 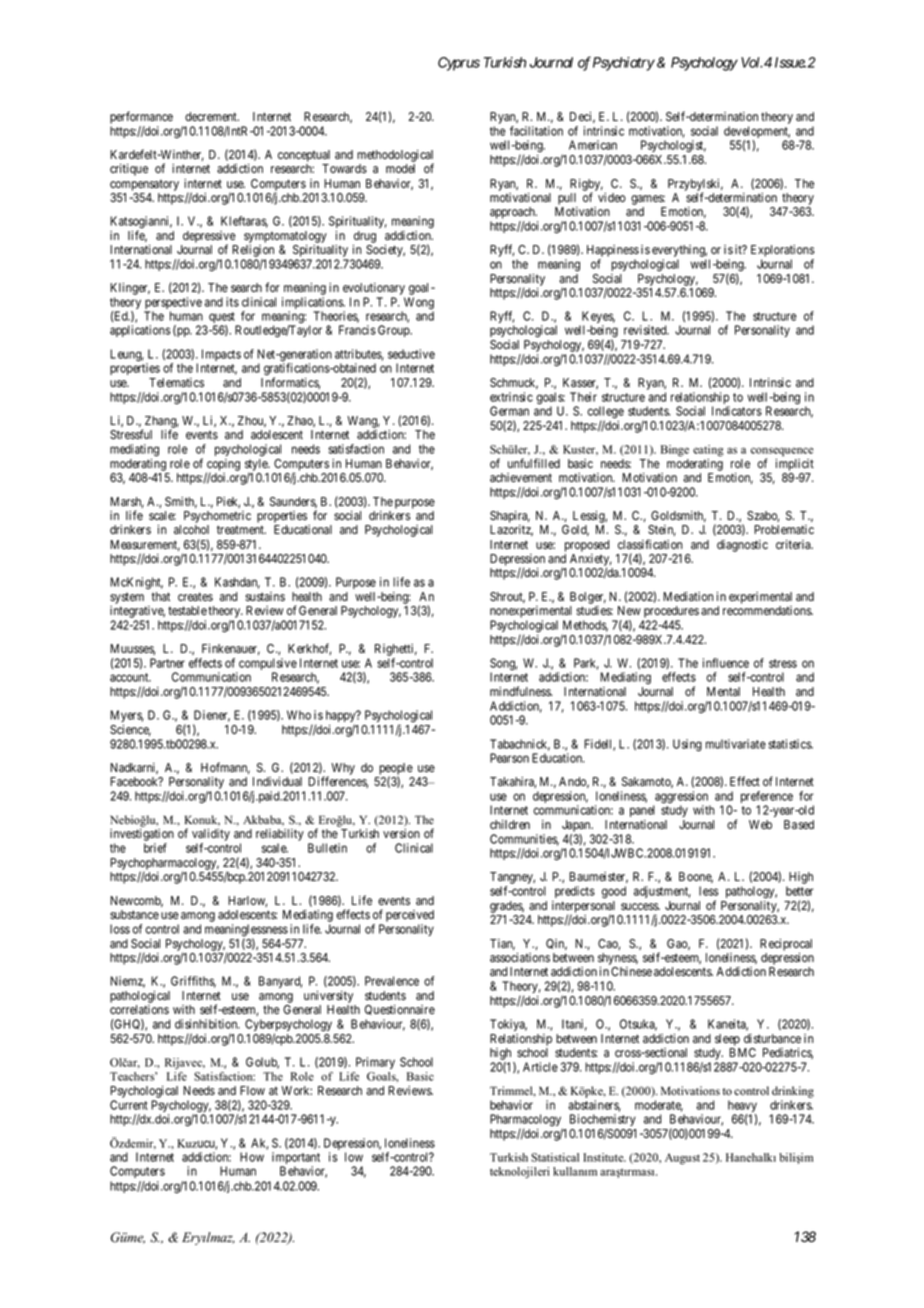 What do you see at coordinates (555, 1157) in the screenshot?
I see `Statistical` at bounding box center [555, 1157].
